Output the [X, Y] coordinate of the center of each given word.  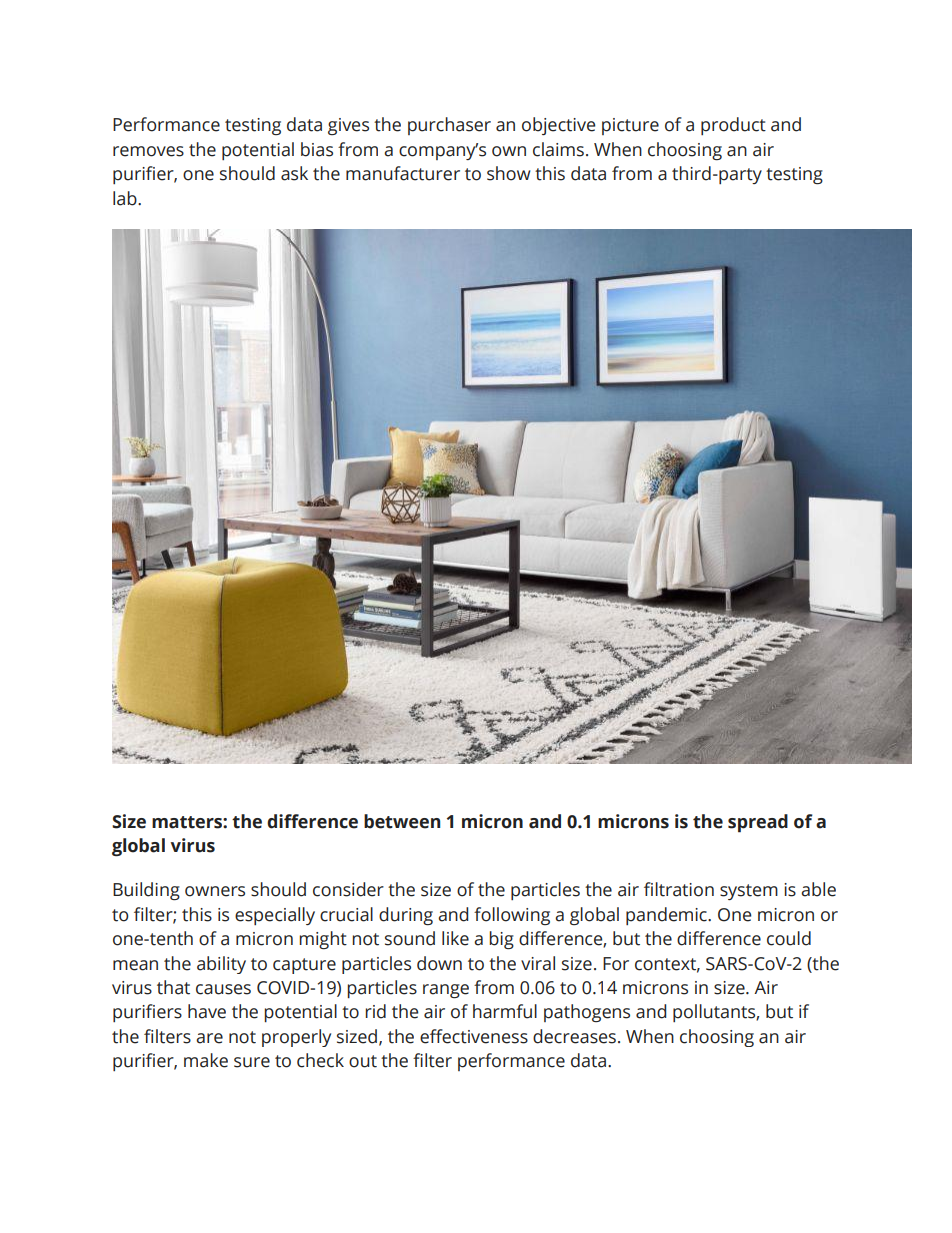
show [509, 173]
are [209, 1038]
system [749, 892]
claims [558, 149]
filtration [679, 889]
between [402, 821]
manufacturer [403, 173]
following [512, 916]
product [733, 126]
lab [126, 198]
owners [215, 891]
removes [148, 151]
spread [758, 823]
